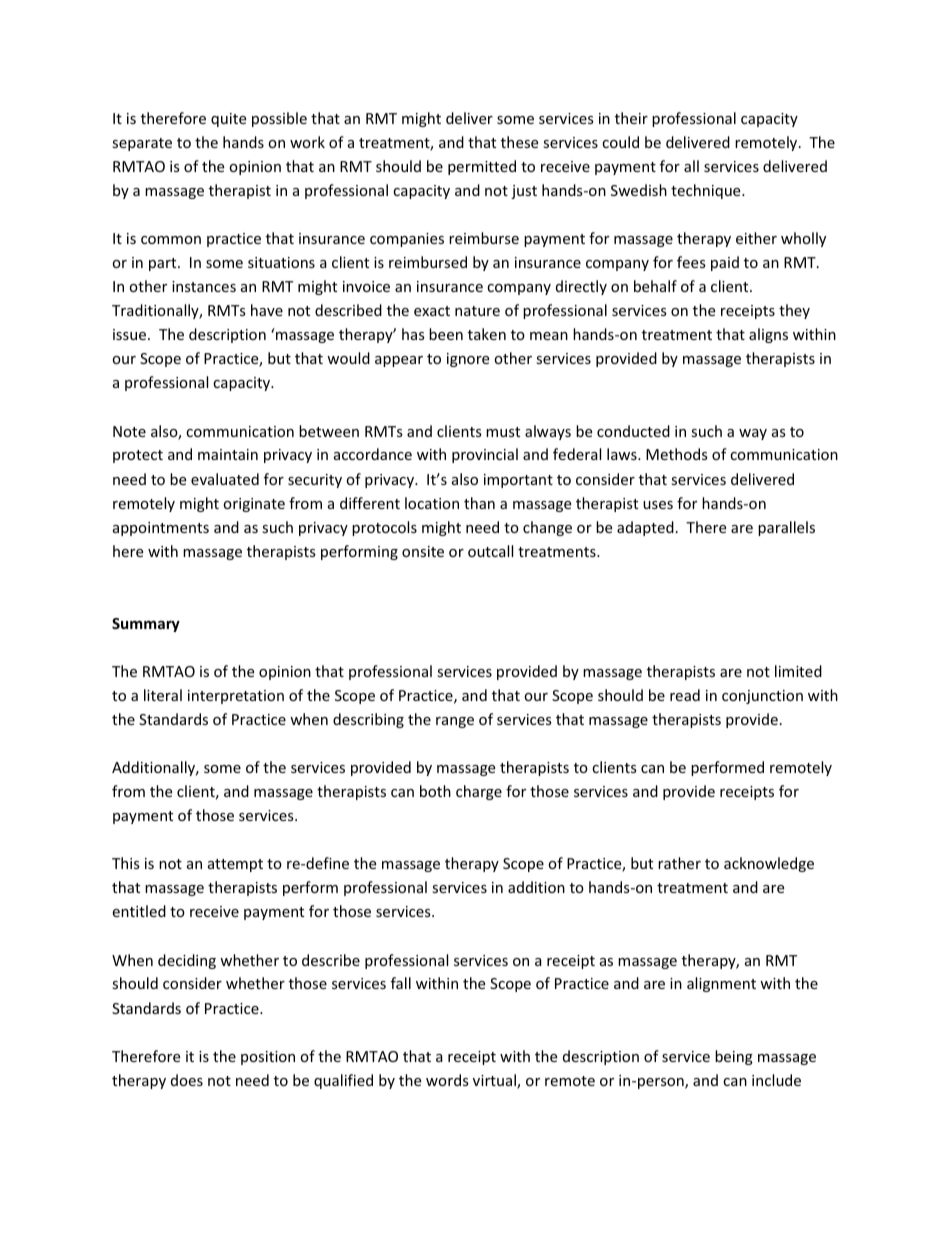 Image resolution: width=952 pixels, height=1233 pixels. Describe the element at coordinates (679, 863) in the document. I see `rather` at that location.
